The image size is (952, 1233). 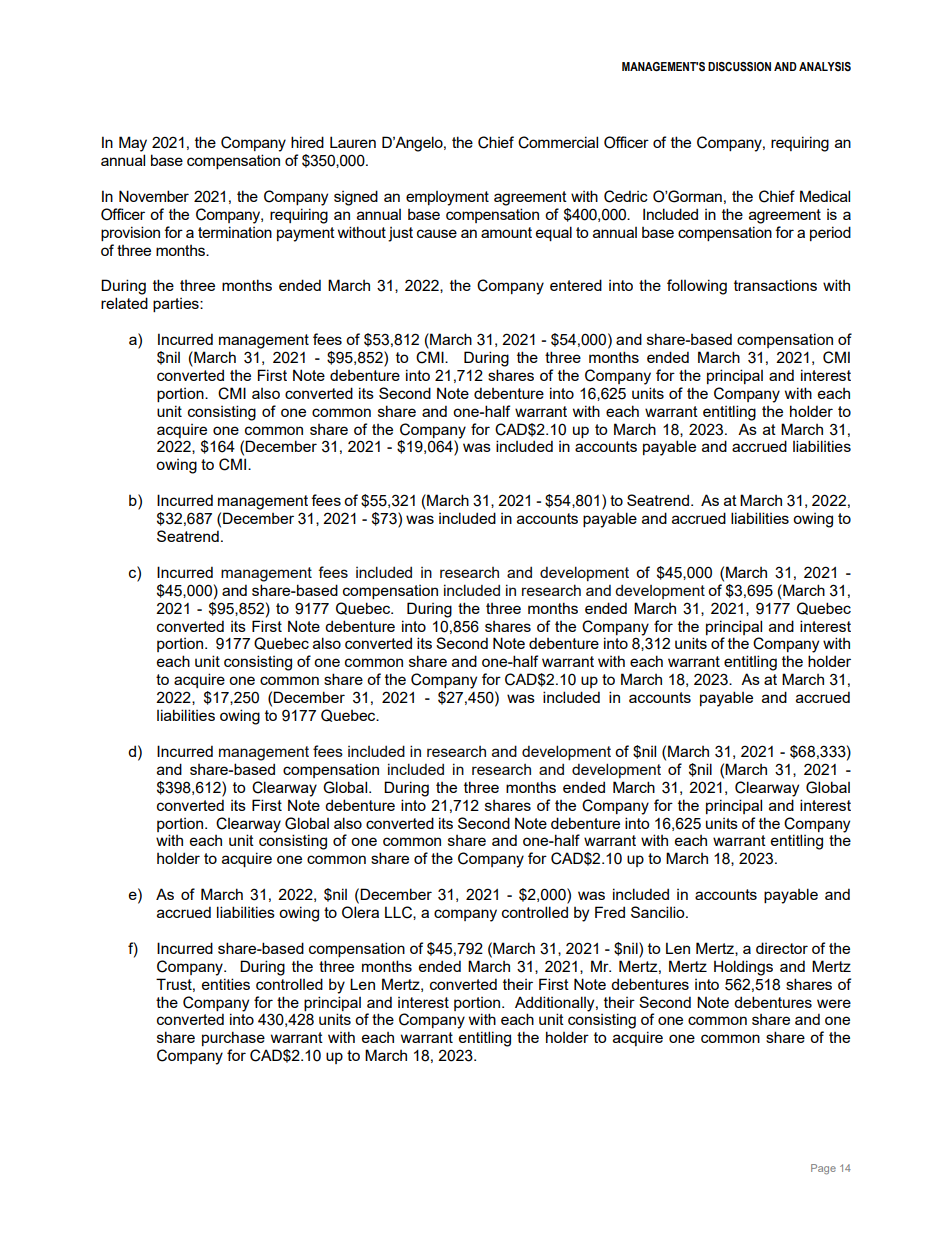 What do you see at coordinates (558, 142) in the screenshot?
I see `Commercial` at bounding box center [558, 142].
